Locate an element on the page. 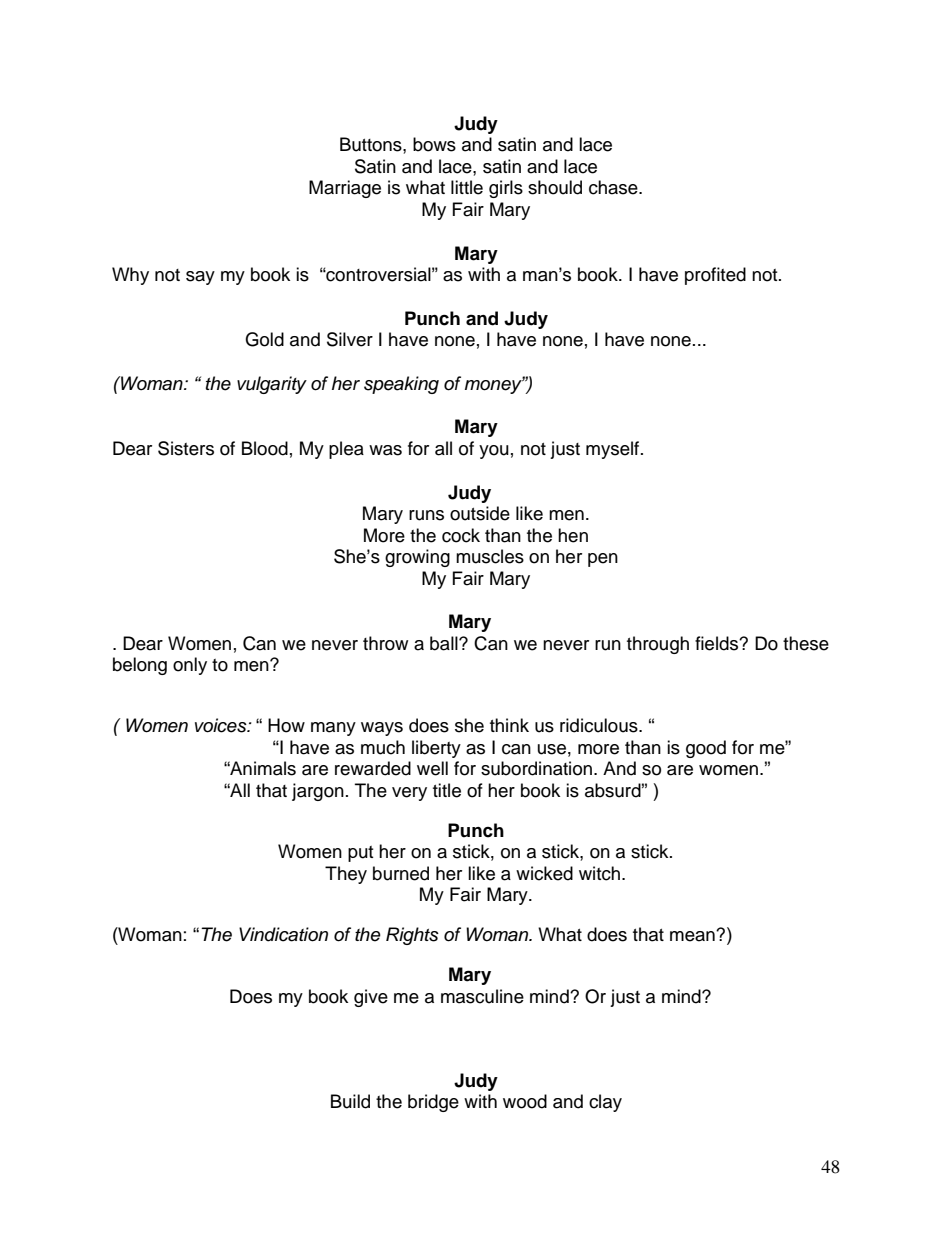  little is located at coordinates (467, 187).
